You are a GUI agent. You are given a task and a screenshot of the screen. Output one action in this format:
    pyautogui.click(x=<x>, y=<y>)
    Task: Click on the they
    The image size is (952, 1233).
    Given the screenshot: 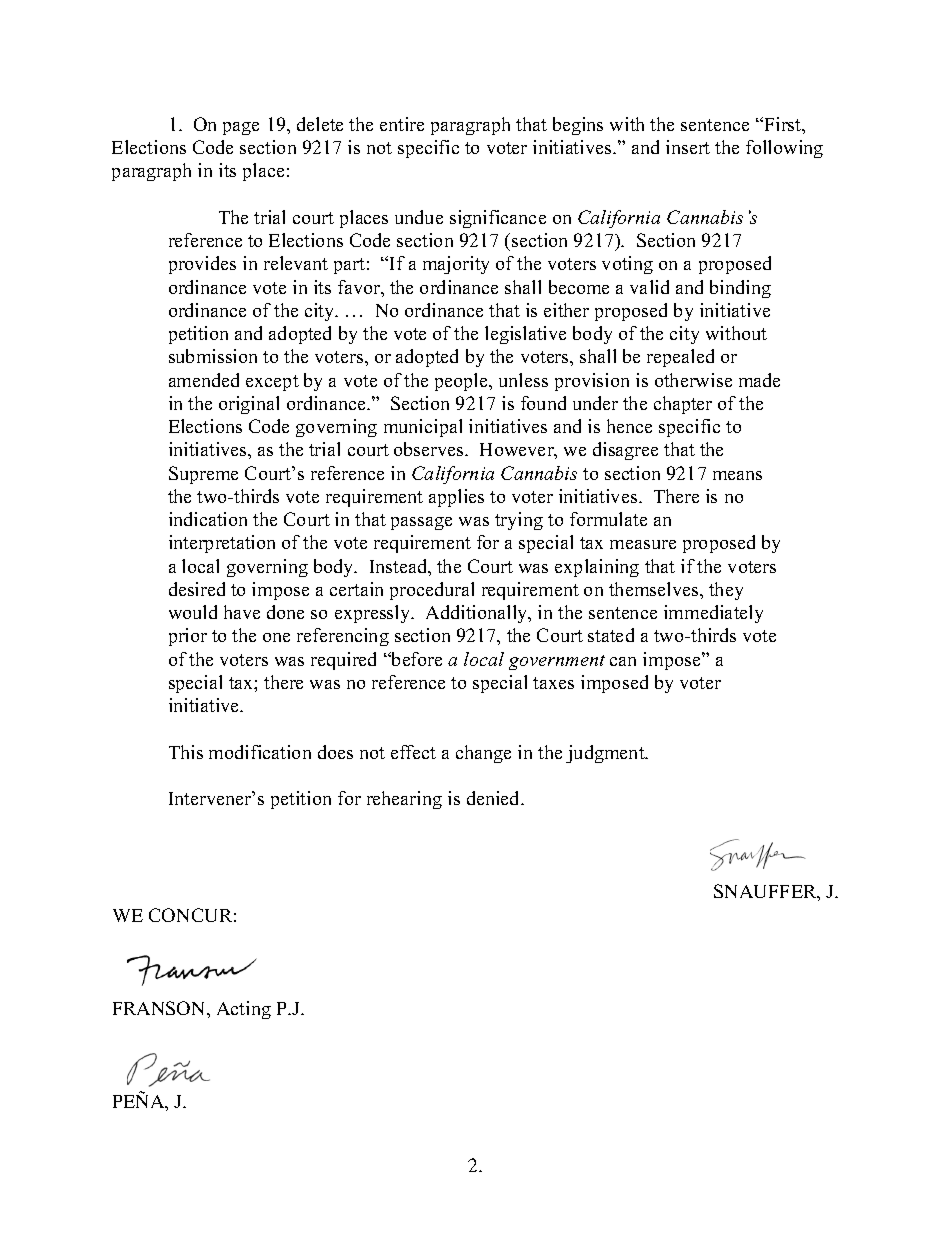 What is the action you would take?
    pyautogui.click(x=726, y=591)
